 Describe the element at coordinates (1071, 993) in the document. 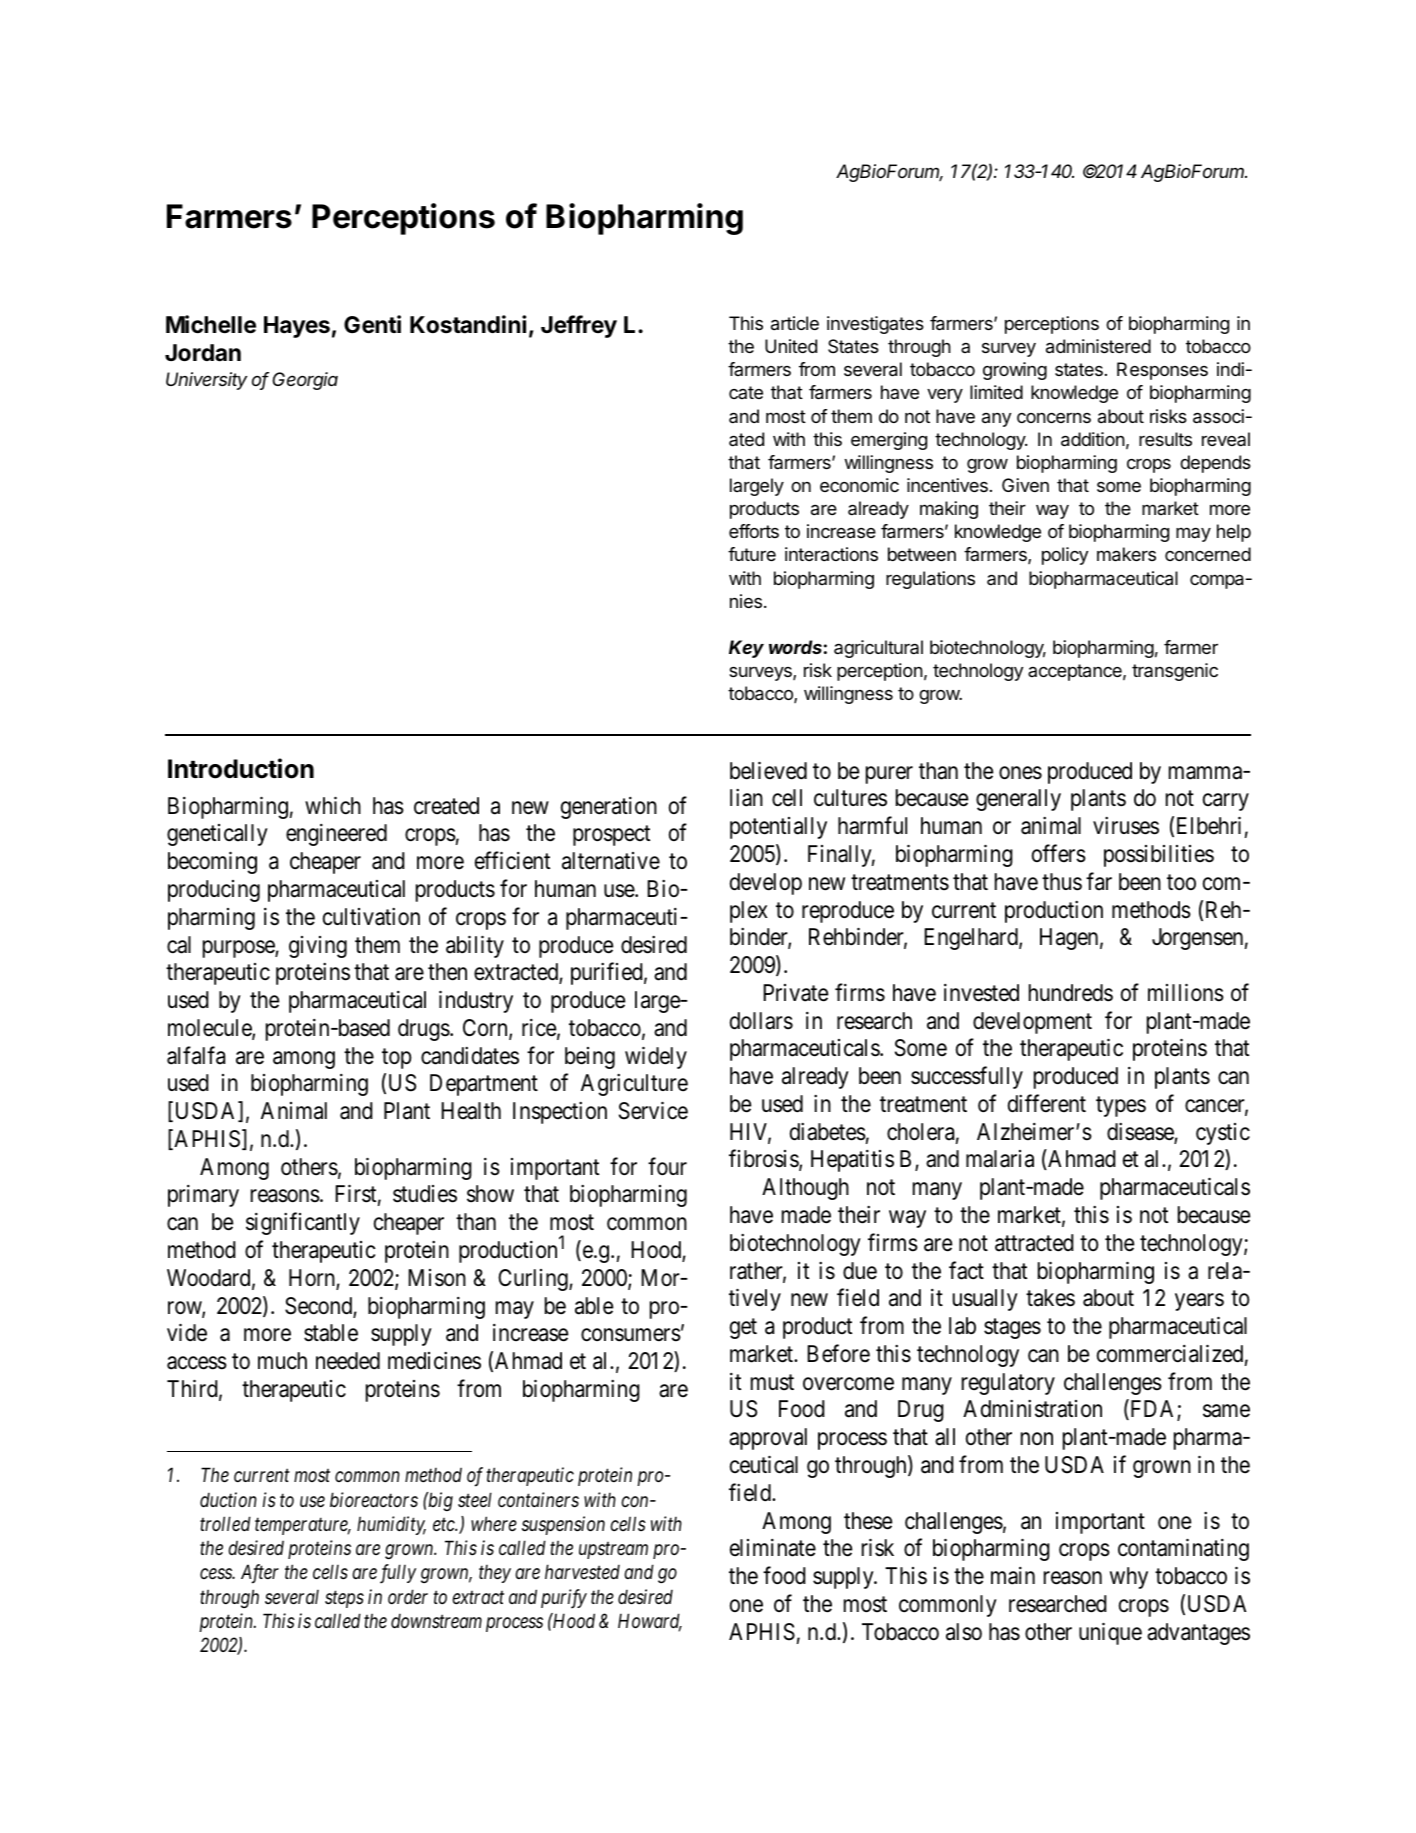

I see `hundreds` at that location.
